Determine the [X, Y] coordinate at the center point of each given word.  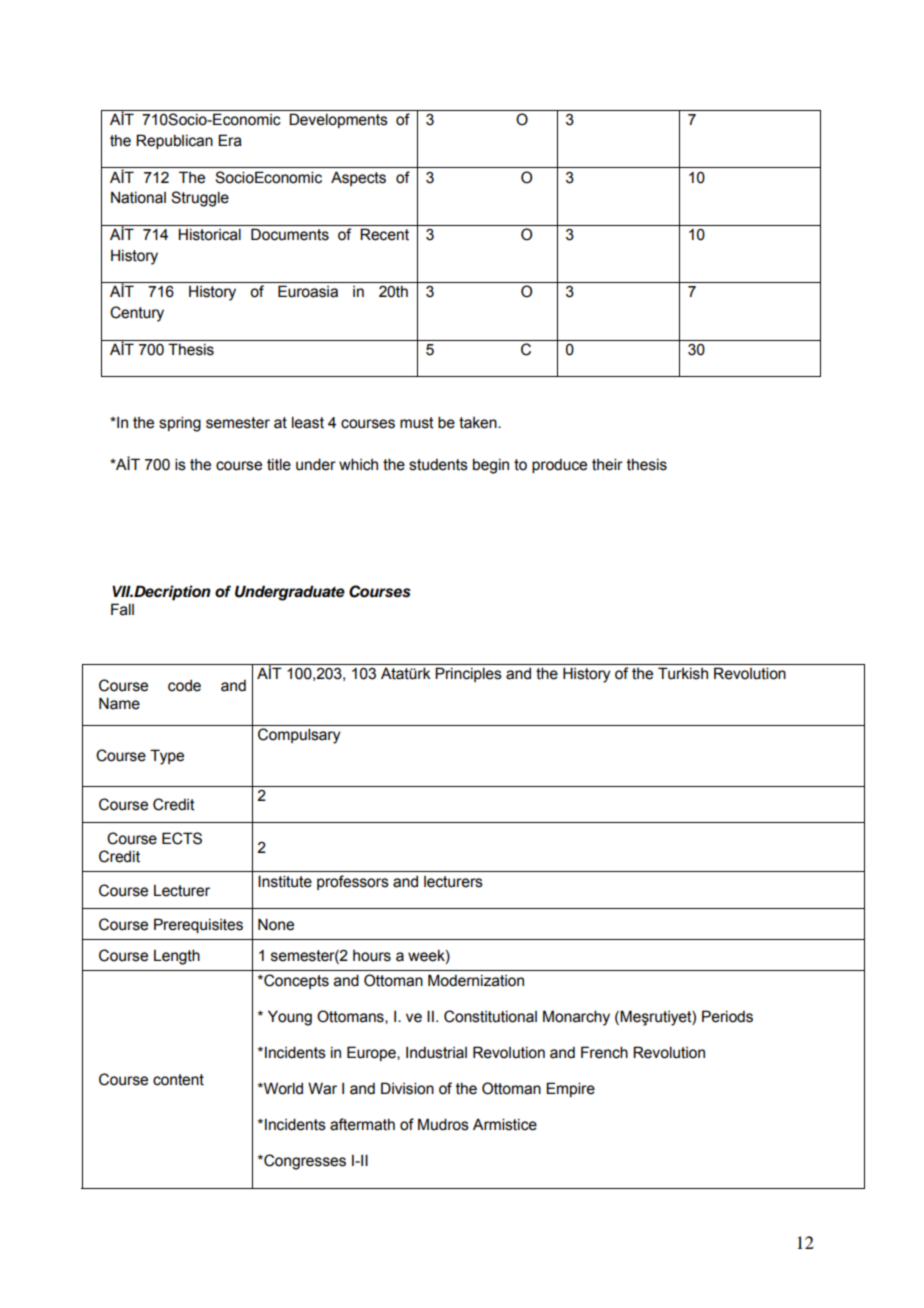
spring [180, 424]
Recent [384, 234]
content [178, 1080]
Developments [338, 120]
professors [353, 882]
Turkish [683, 673]
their [607, 464]
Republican [174, 141]
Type [167, 757]
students [438, 465]
